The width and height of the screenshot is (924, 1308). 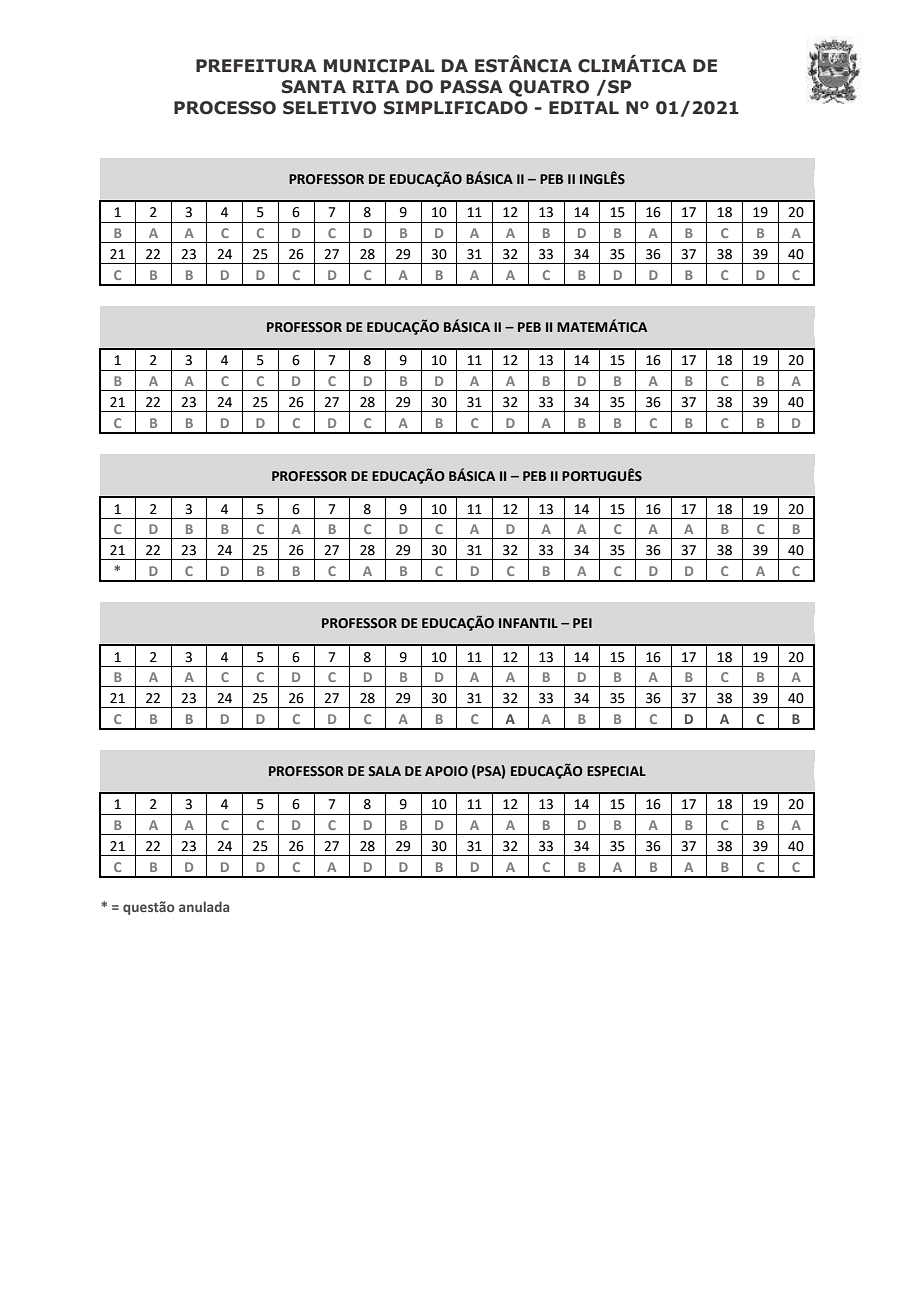 What do you see at coordinates (616, 771) in the screenshot?
I see `ESPECIAL` at bounding box center [616, 771].
